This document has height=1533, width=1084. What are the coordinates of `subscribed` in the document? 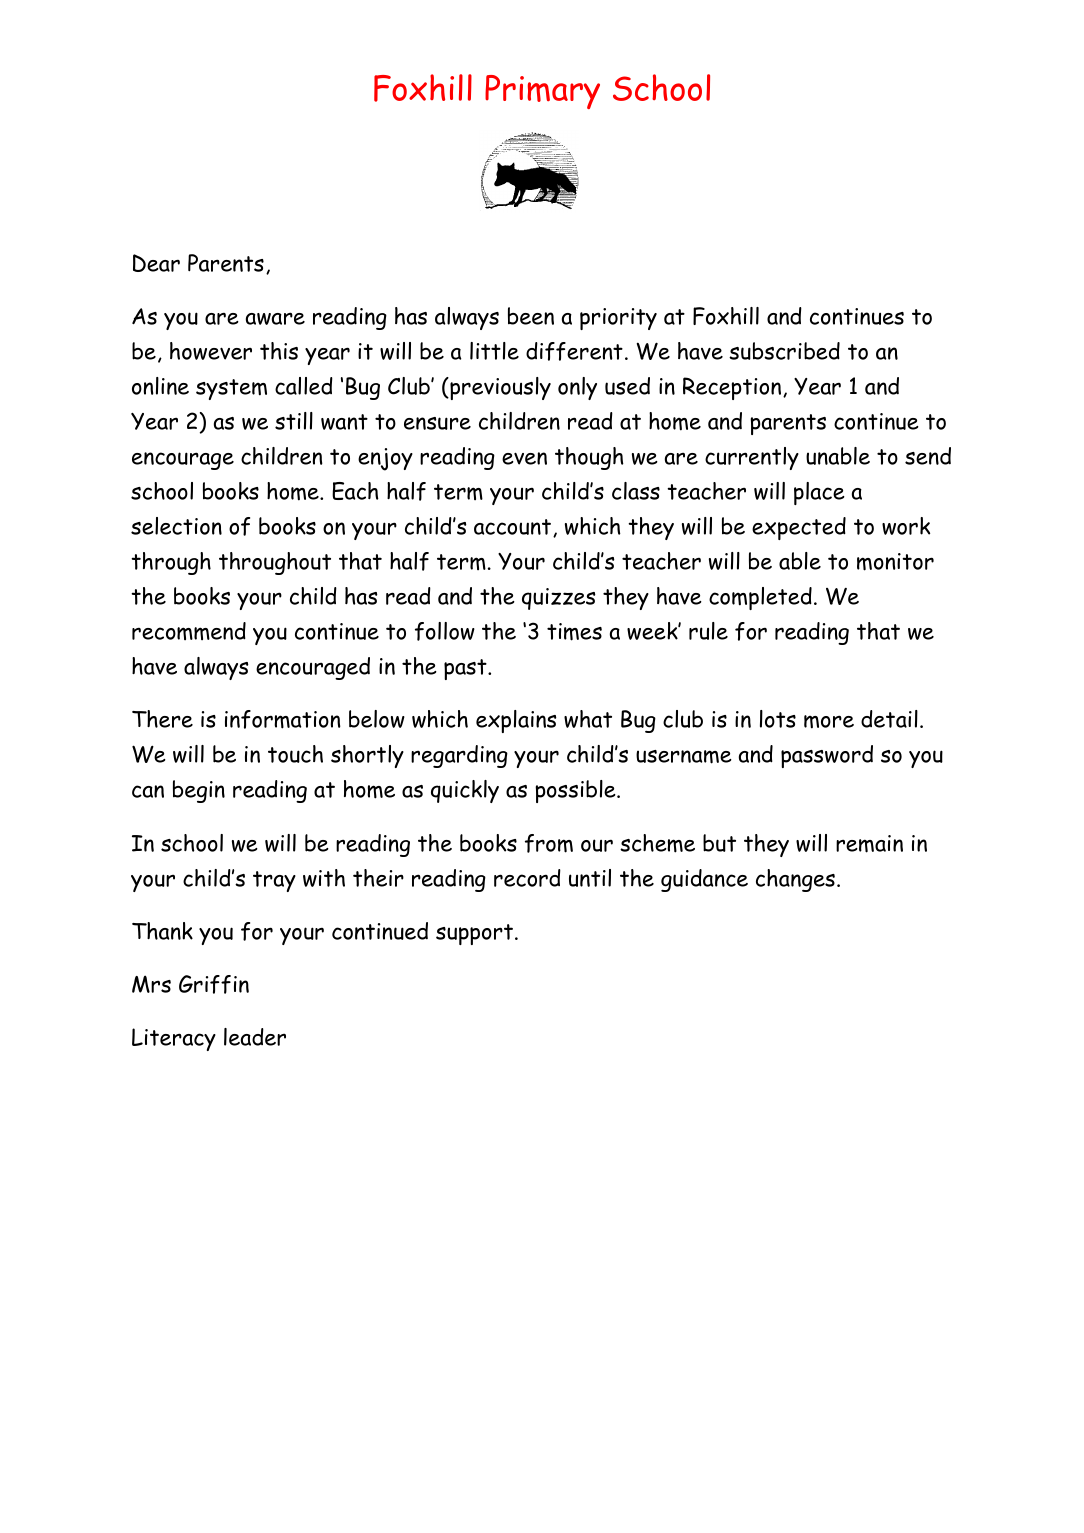 It's located at (784, 351).
